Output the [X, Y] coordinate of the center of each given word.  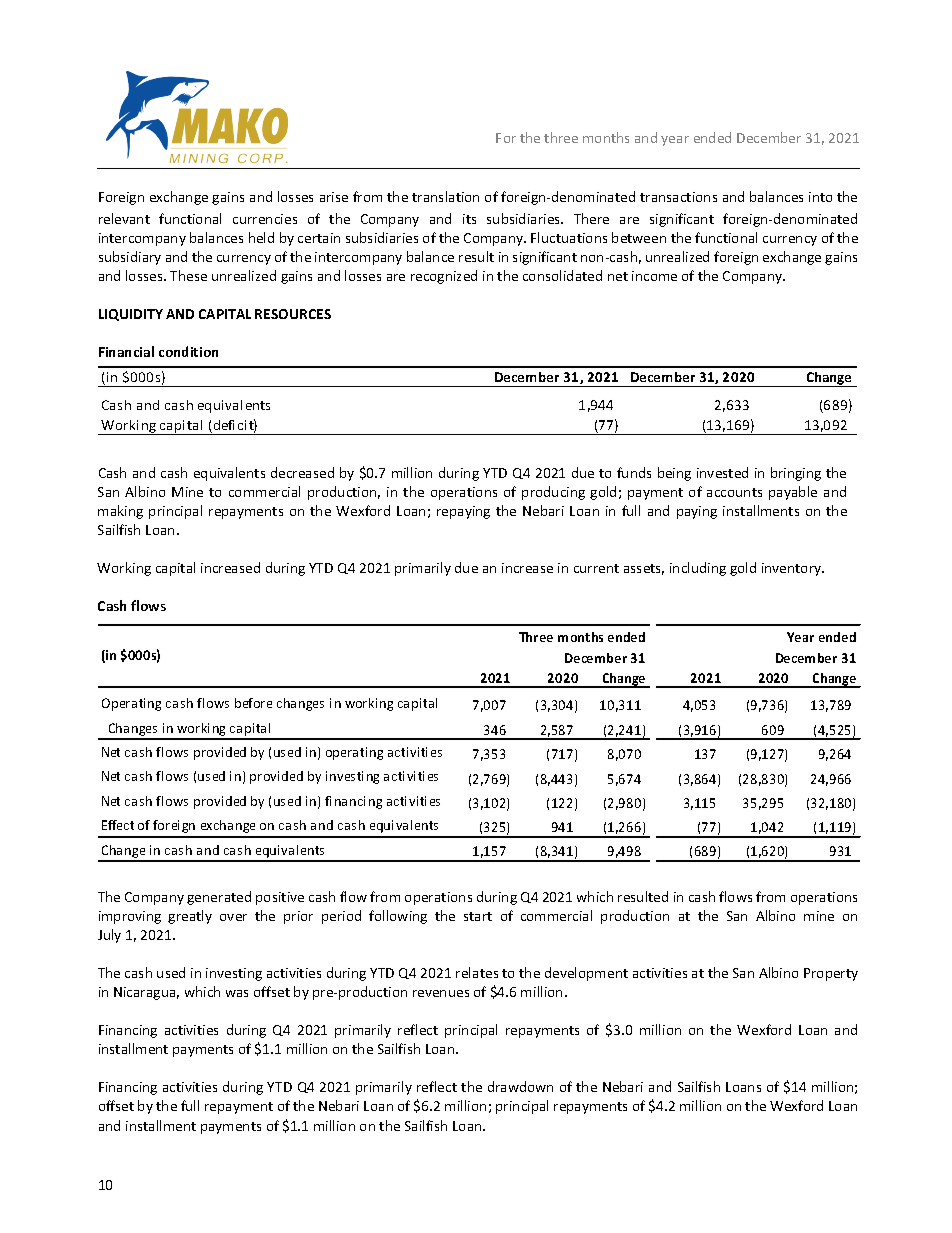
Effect [118, 825]
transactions [678, 197]
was [237, 993]
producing [553, 493]
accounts [734, 492]
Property [831, 974]
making [120, 512]
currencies [265, 219]
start [478, 916]
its [469, 219]
